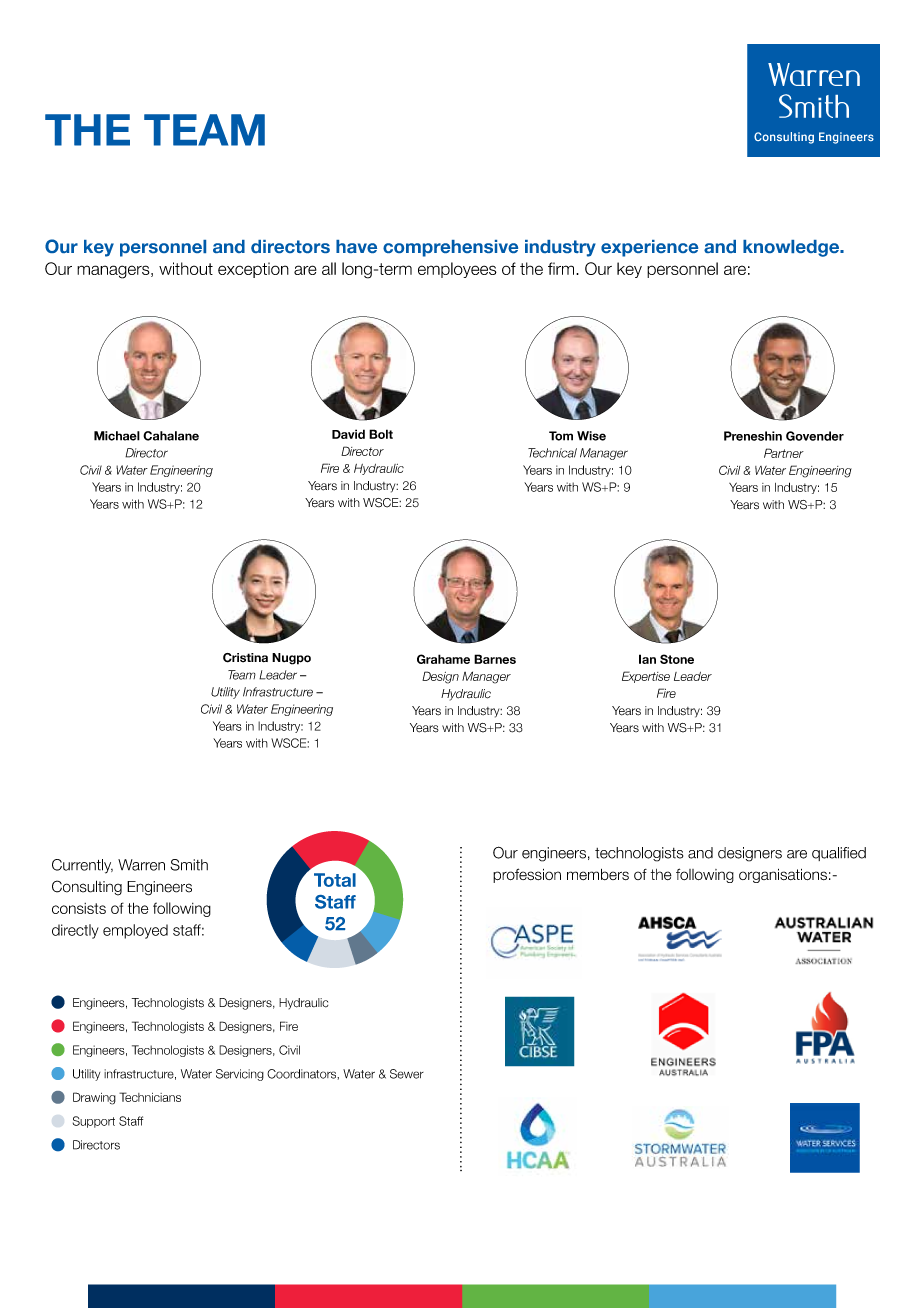 The image size is (924, 1308). Describe the element at coordinates (189, 865) in the page. I see `Smith` at that location.
